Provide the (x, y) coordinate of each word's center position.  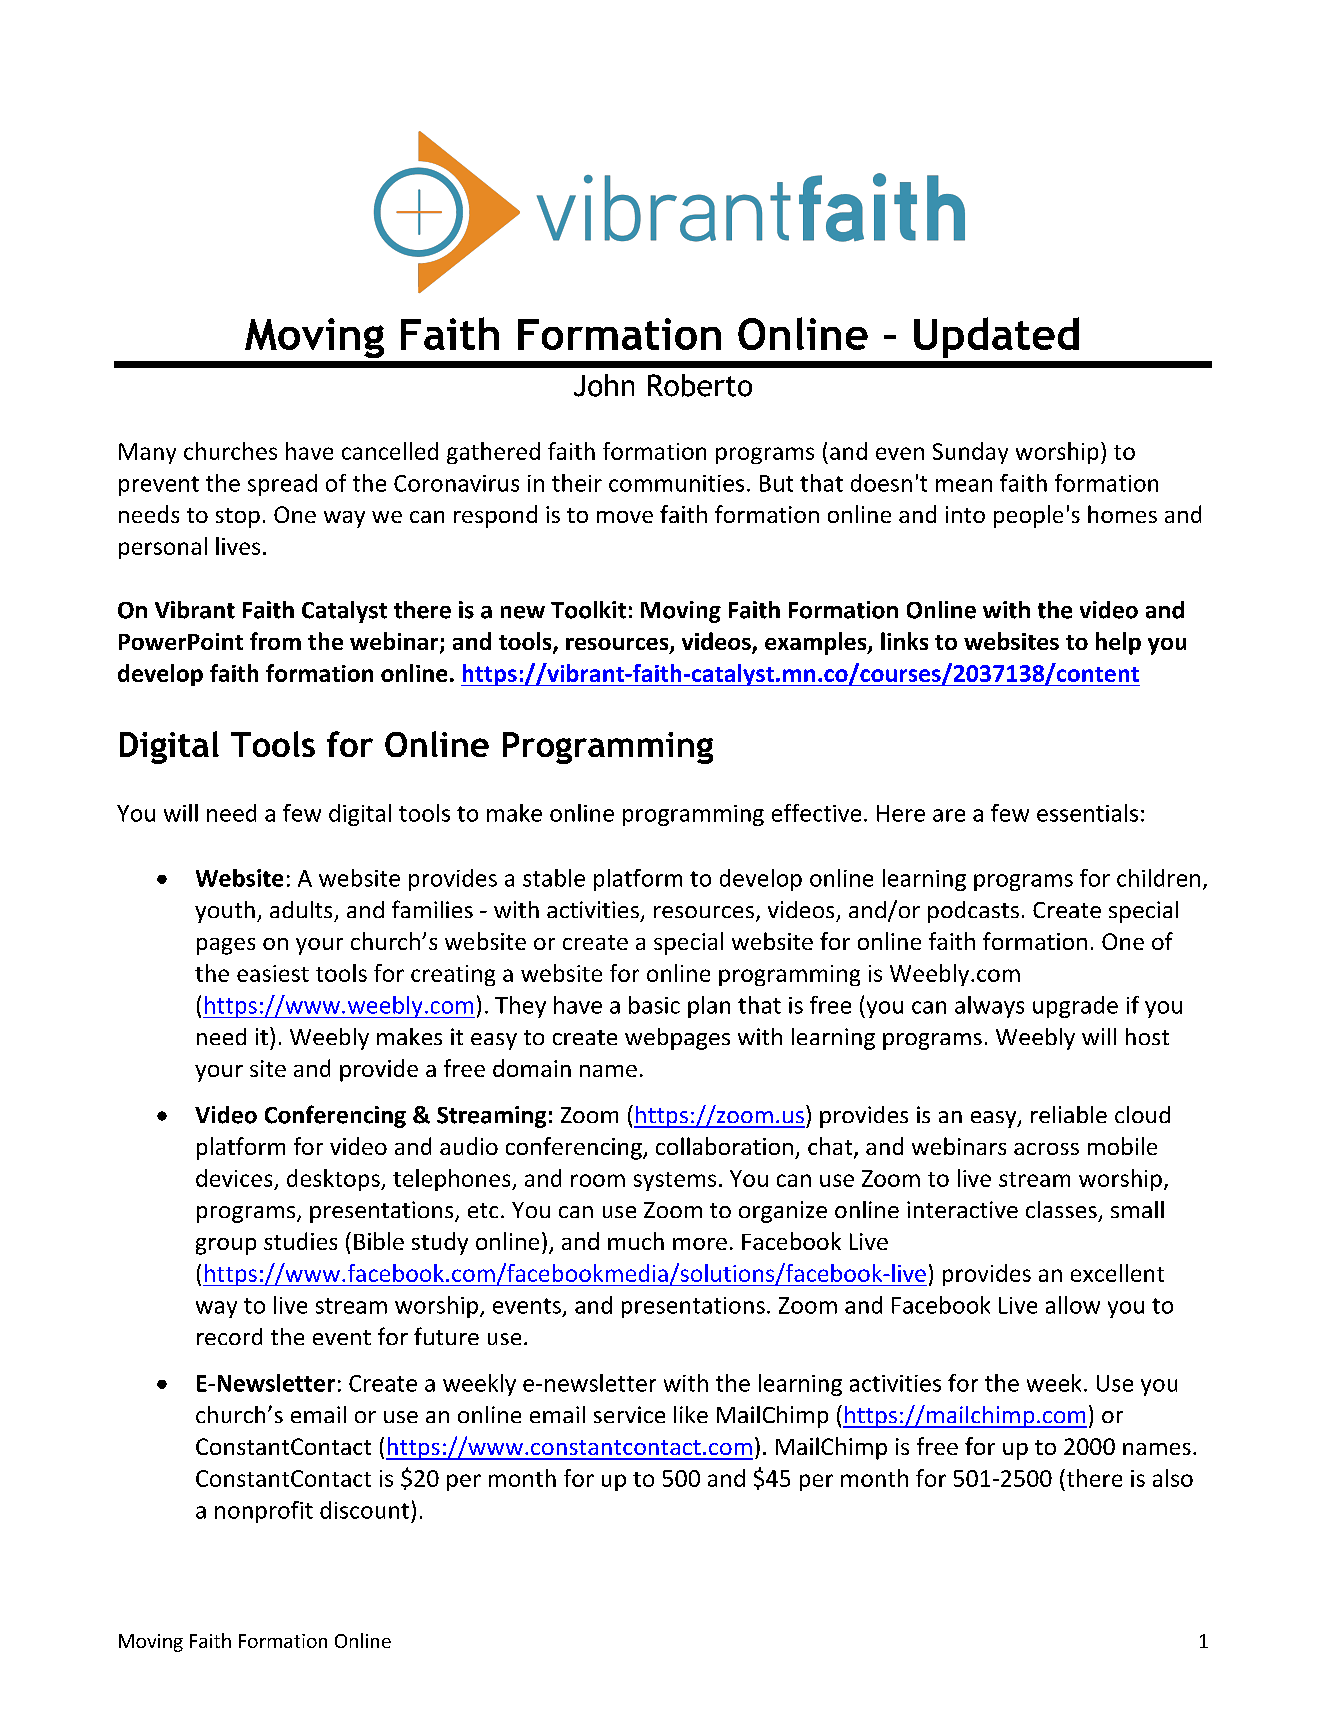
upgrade (1075, 1007)
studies (300, 1241)
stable (554, 878)
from (275, 641)
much (636, 1241)
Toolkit (588, 610)
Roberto (700, 385)
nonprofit (264, 1512)
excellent (1117, 1273)
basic (654, 1005)
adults (301, 909)
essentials (1087, 813)
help (1118, 643)
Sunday (970, 453)
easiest (273, 973)
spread (282, 485)
